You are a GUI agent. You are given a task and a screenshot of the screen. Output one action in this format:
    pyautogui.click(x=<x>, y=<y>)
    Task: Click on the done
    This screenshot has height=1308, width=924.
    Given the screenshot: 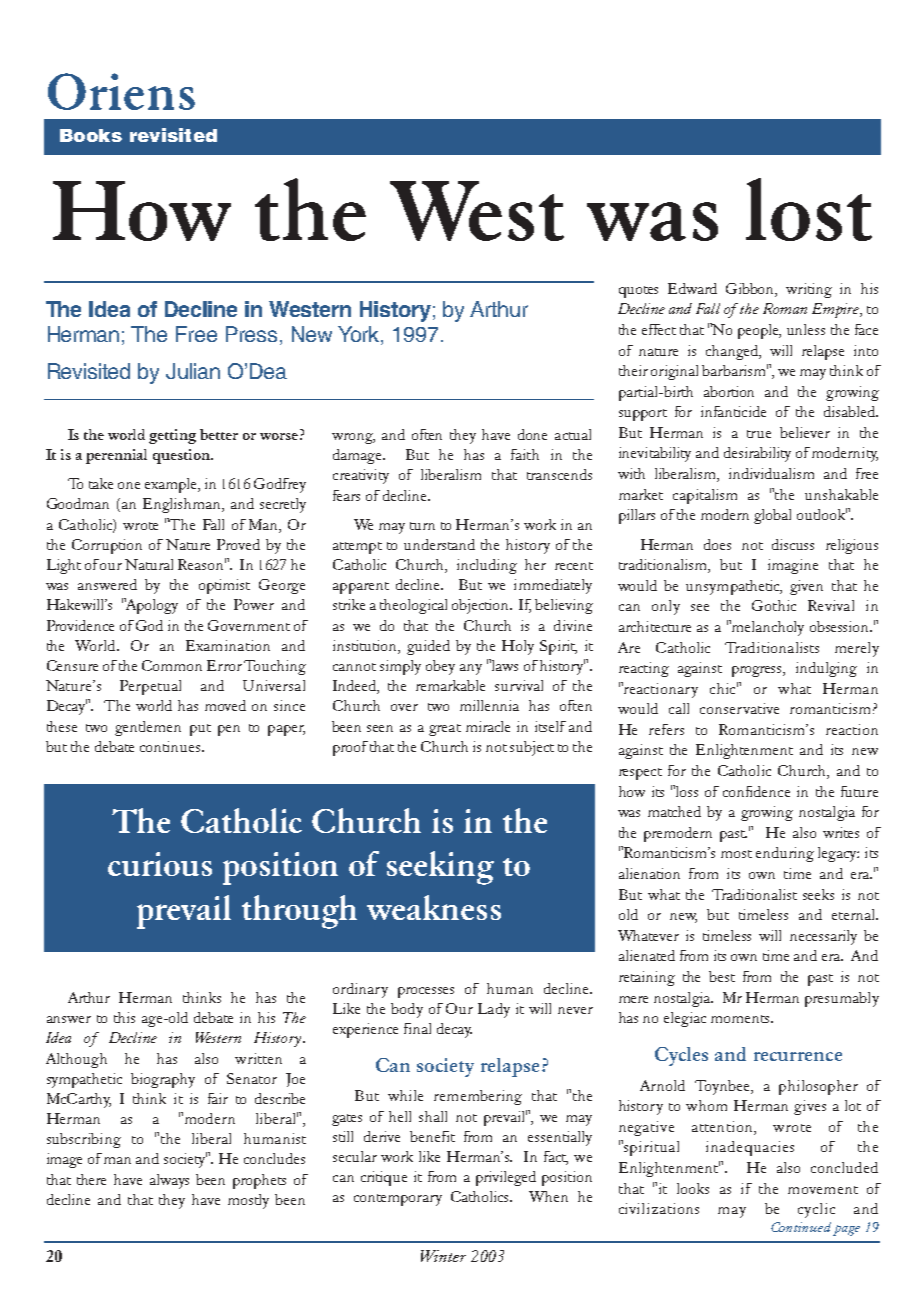 What is the action you would take?
    pyautogui.click(x=532, y=434)
